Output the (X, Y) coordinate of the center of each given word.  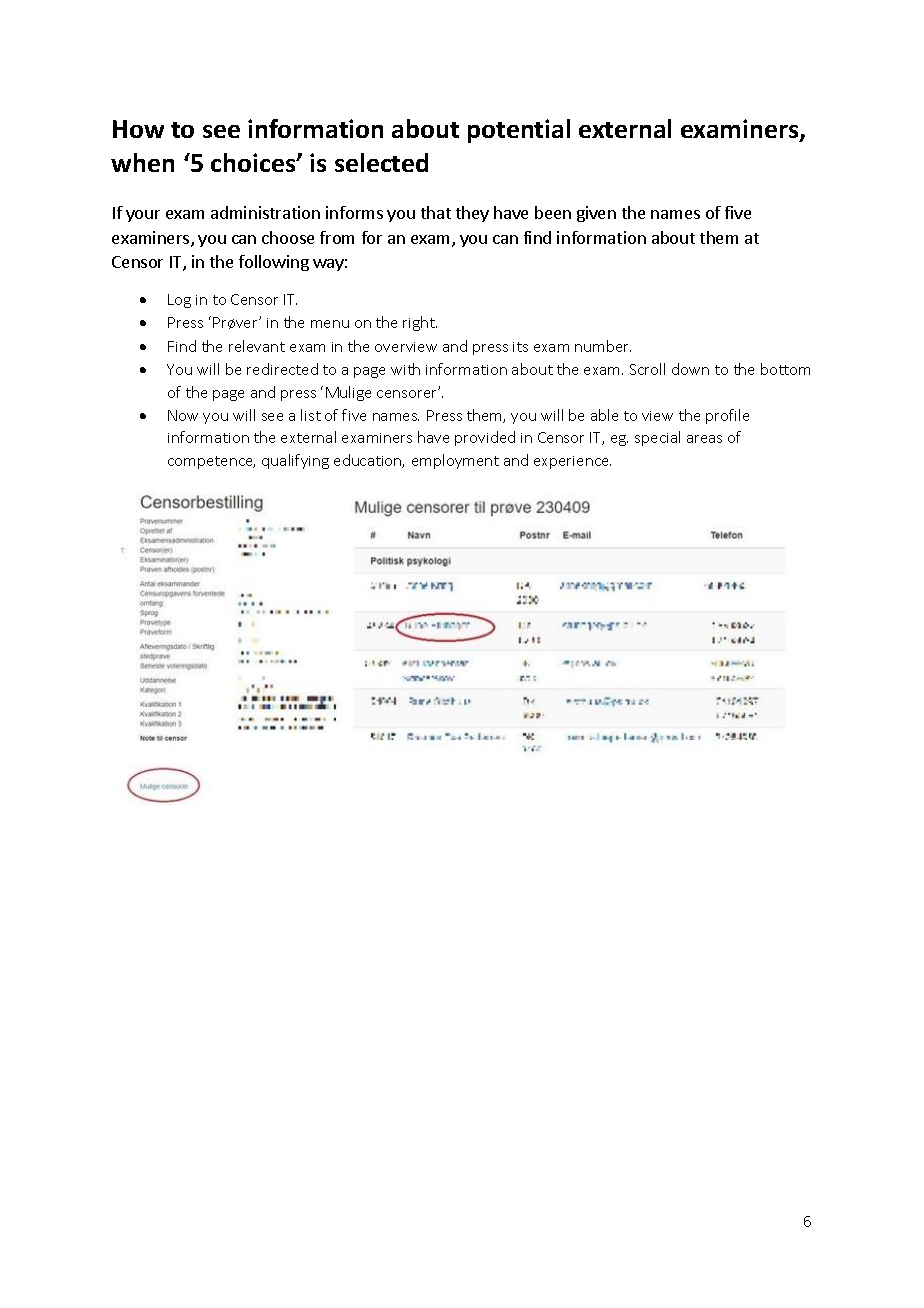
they (472, 214)
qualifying (295, 461)
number (603, 346)
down (690, 369)
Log (179, 301)
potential (519, 131)
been (553, 212)
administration (265, 212)
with (405, 369)
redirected (282, 369)
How (138, 129)
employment (455, 461)
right (420, 323)
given (596, 214)
